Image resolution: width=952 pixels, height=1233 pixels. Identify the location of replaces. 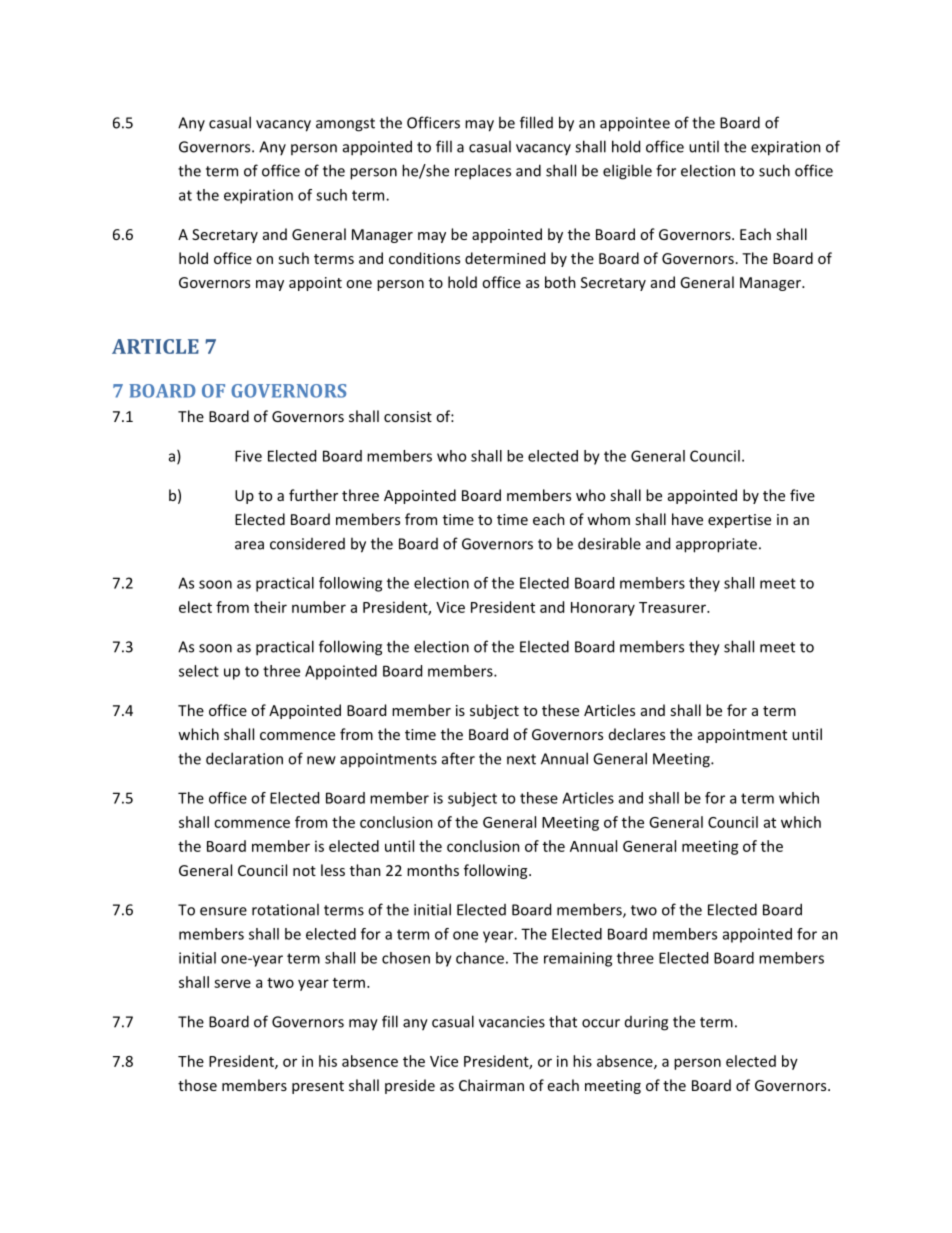
(483, 172).
